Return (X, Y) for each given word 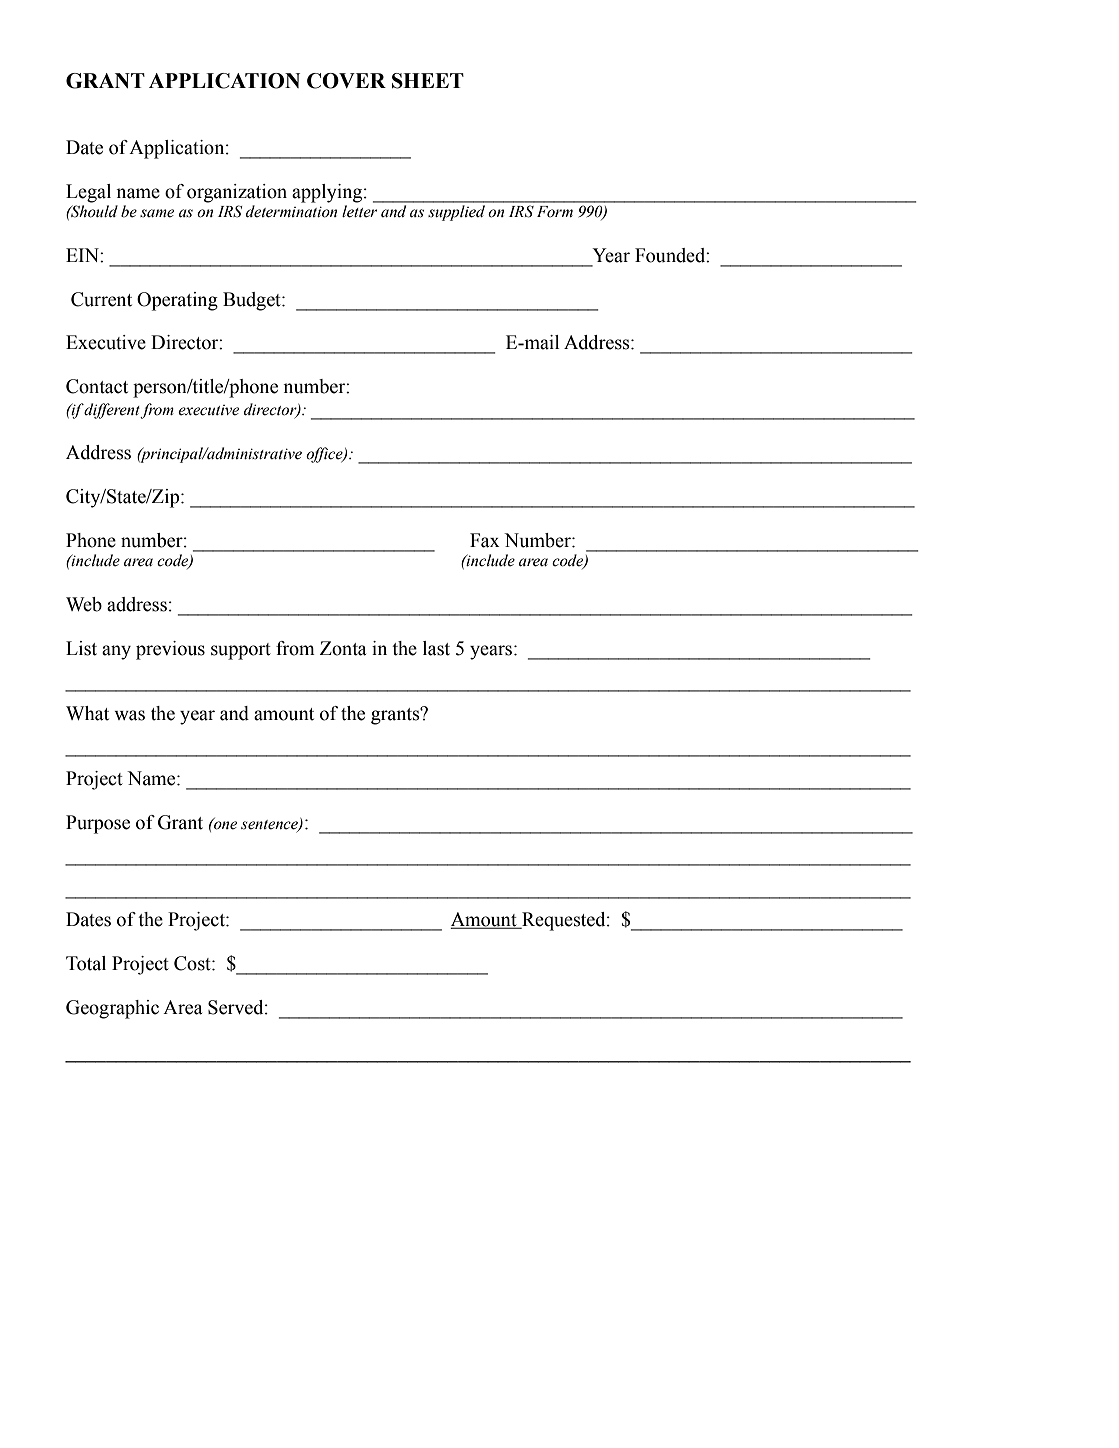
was (129, 715)
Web (84, 604)
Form (555, 212)
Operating (177, 301)
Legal (88, 193)
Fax (485, 540)
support (241, 651)
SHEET (428, 81)
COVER (346, 81)
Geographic (112, 1009)
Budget (253, 301)
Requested (564, 921)
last (436, 648)
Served (237, 1007)
